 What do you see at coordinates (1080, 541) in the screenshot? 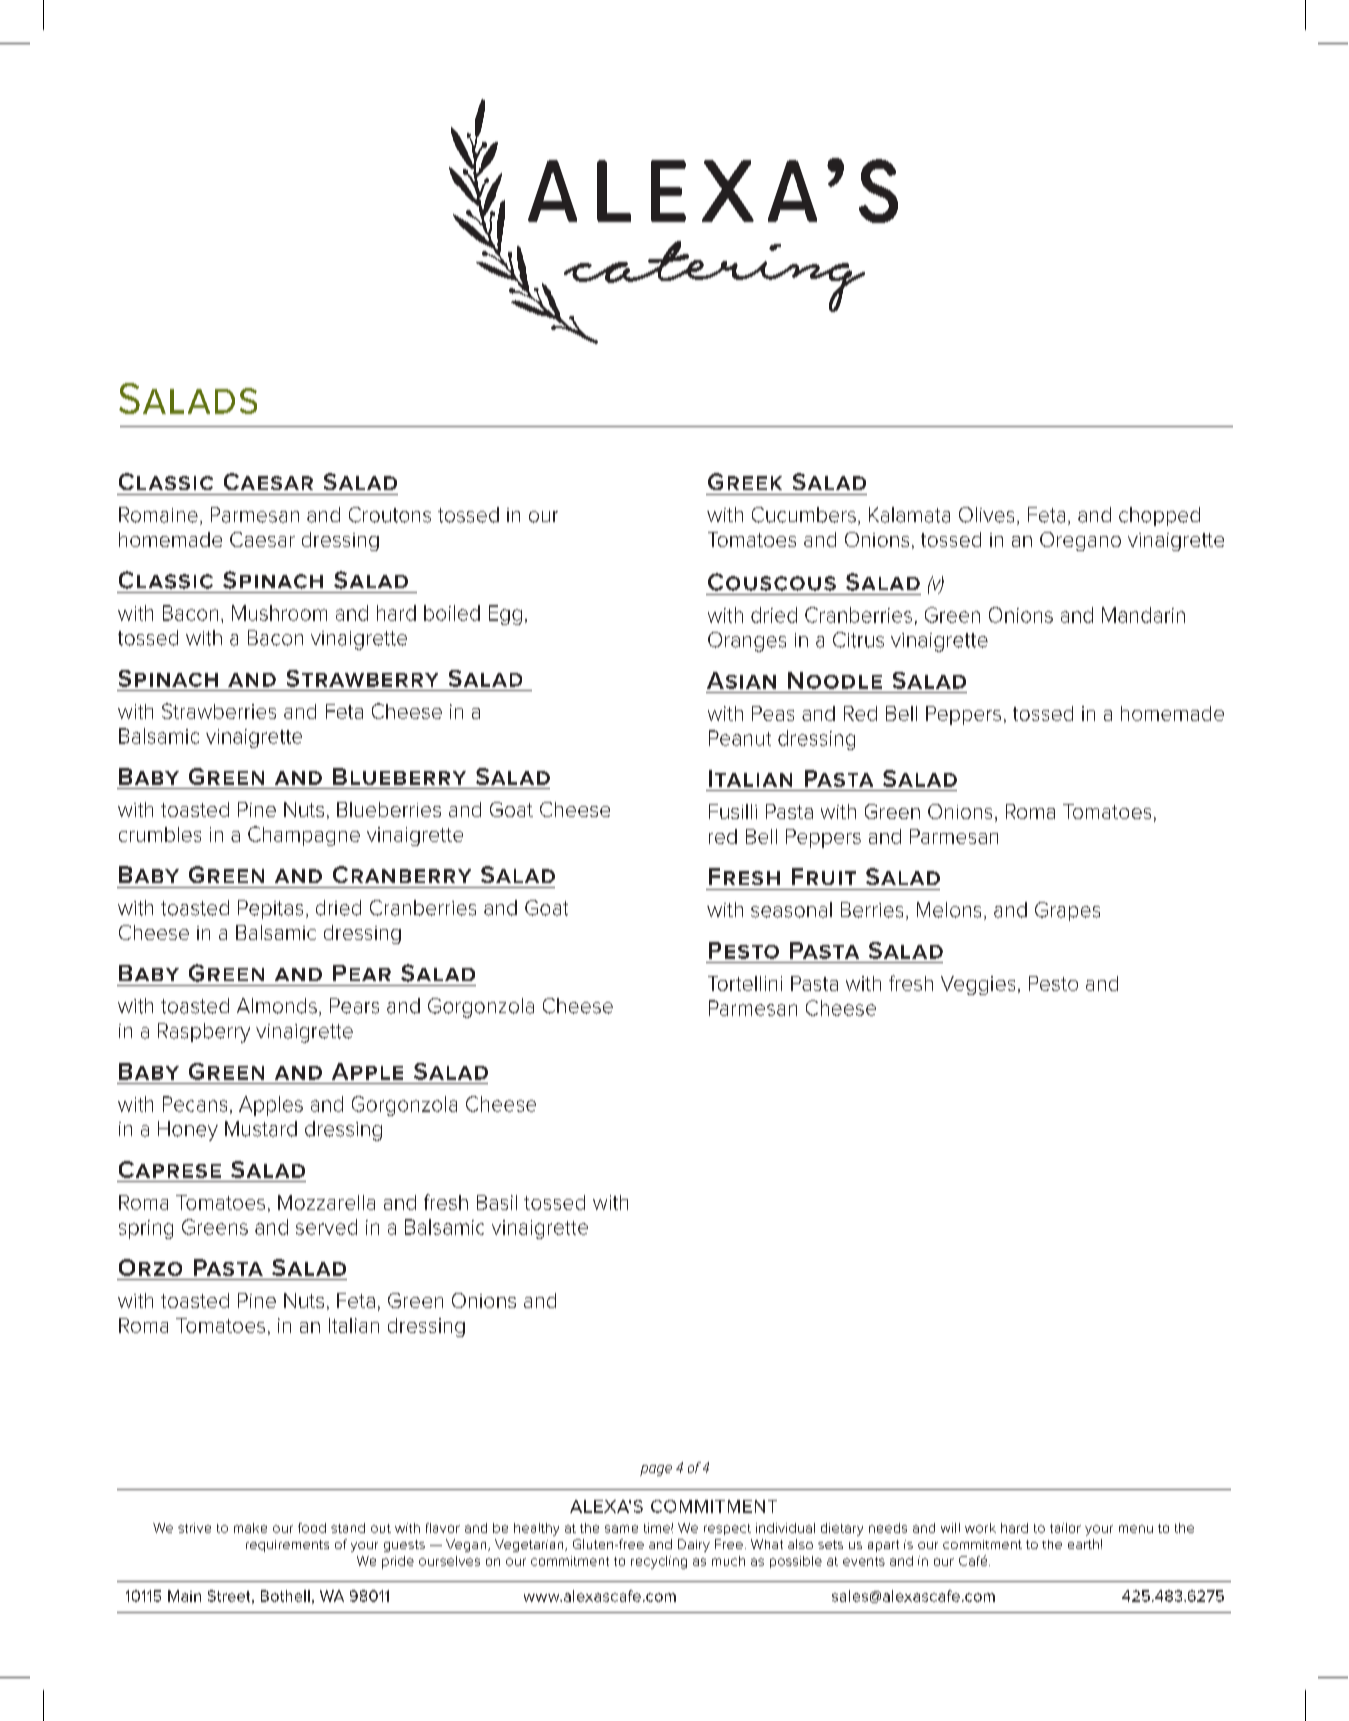
I see `Oregano` at bounding box center [1080, 541].
